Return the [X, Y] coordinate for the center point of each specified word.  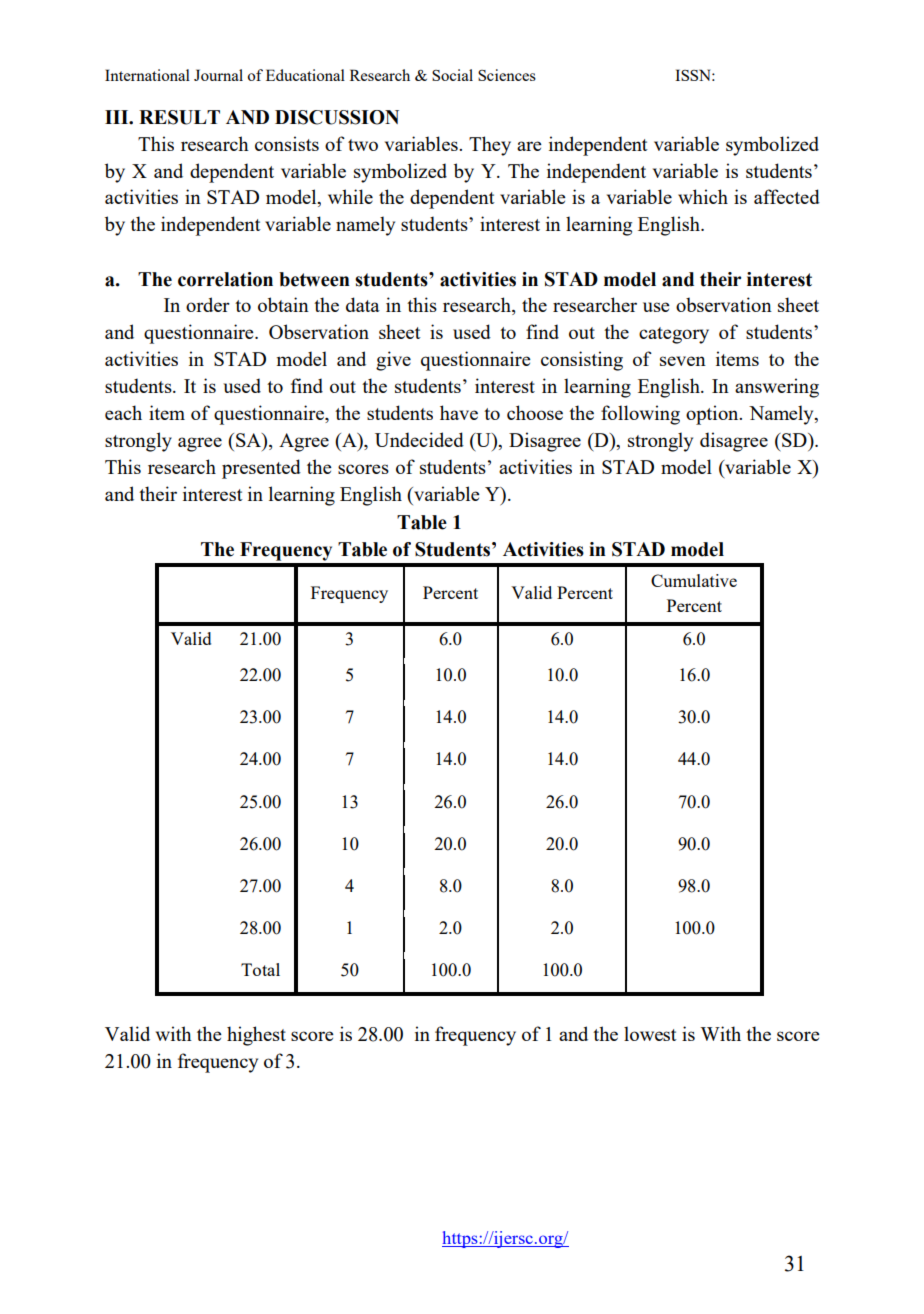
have [459, 412]
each [123, 412]
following [640, 415]
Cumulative [694, 580]
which [703, 196]
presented [261, 469]
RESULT [179, 117]
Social [452, 75]
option [713, 415]
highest [256, 1036]
